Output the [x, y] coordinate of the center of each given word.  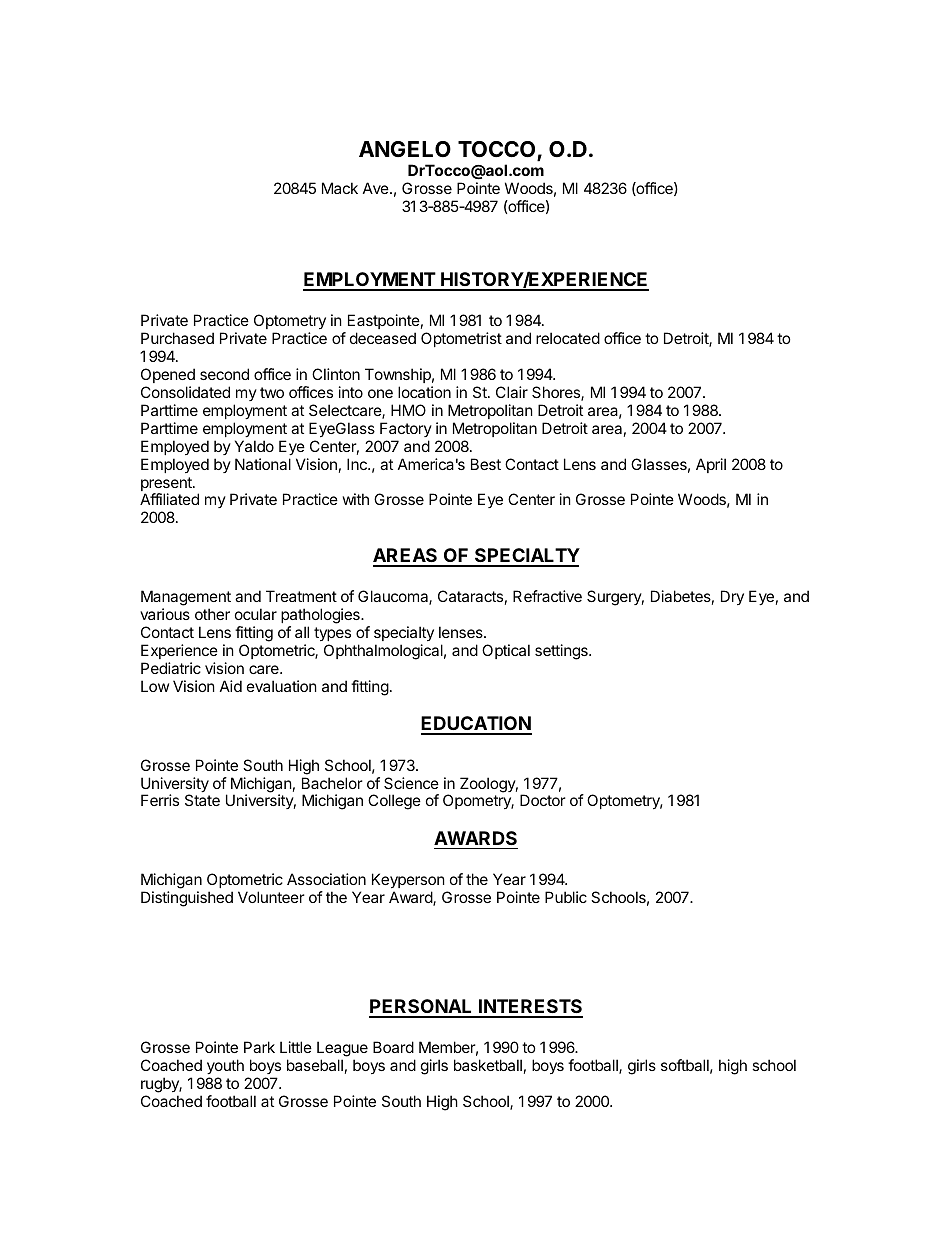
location [424, 392]
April [711, 465]
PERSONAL [422, 1008]
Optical [506, 651]
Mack [340, 188]
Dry [732, 597]
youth [225, 1068]
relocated [568, 338]
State [202, 800]
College [394, 802]
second [224, 374]
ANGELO [405, 149]
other [212, 614]
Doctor [543, 800]
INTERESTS [530, 1008]
